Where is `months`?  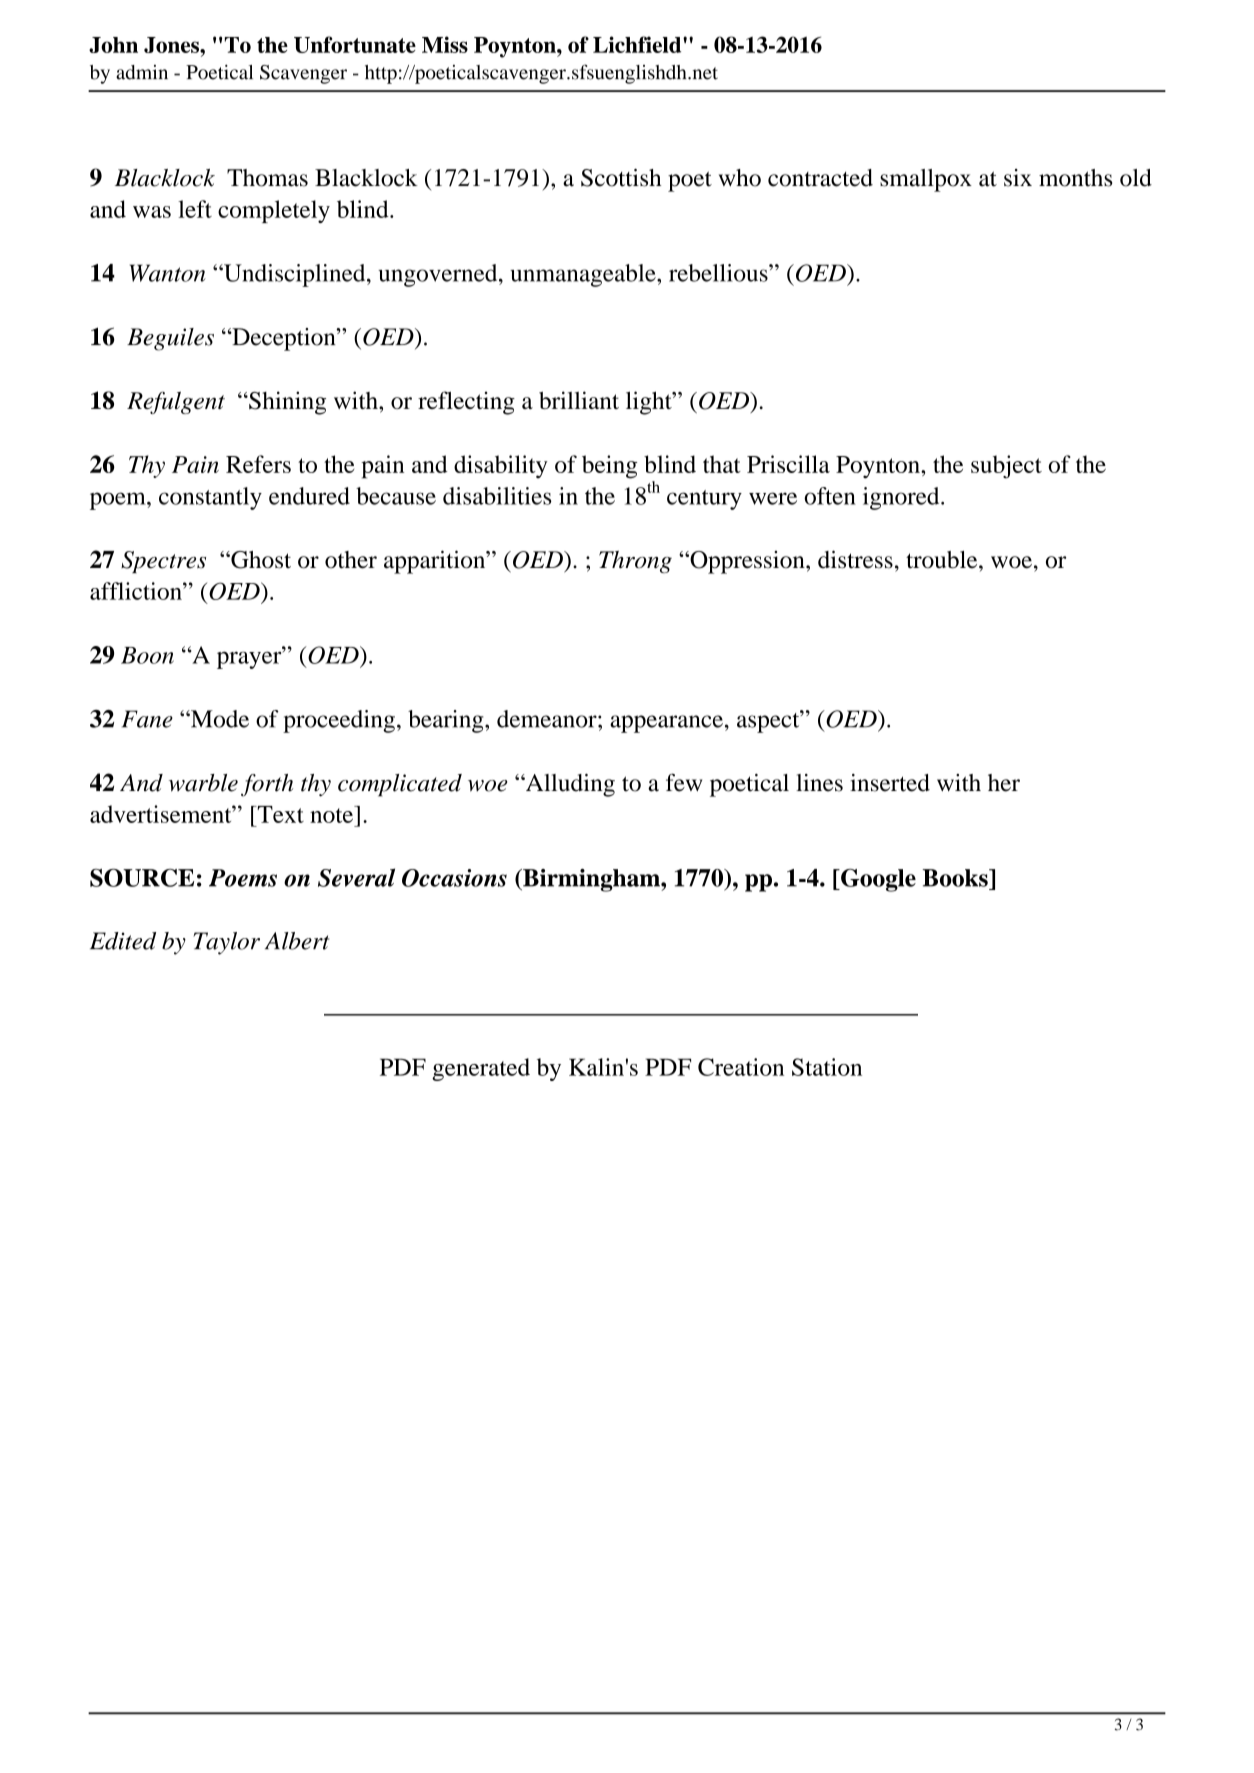 months is located at coordinates (1075, 178).
